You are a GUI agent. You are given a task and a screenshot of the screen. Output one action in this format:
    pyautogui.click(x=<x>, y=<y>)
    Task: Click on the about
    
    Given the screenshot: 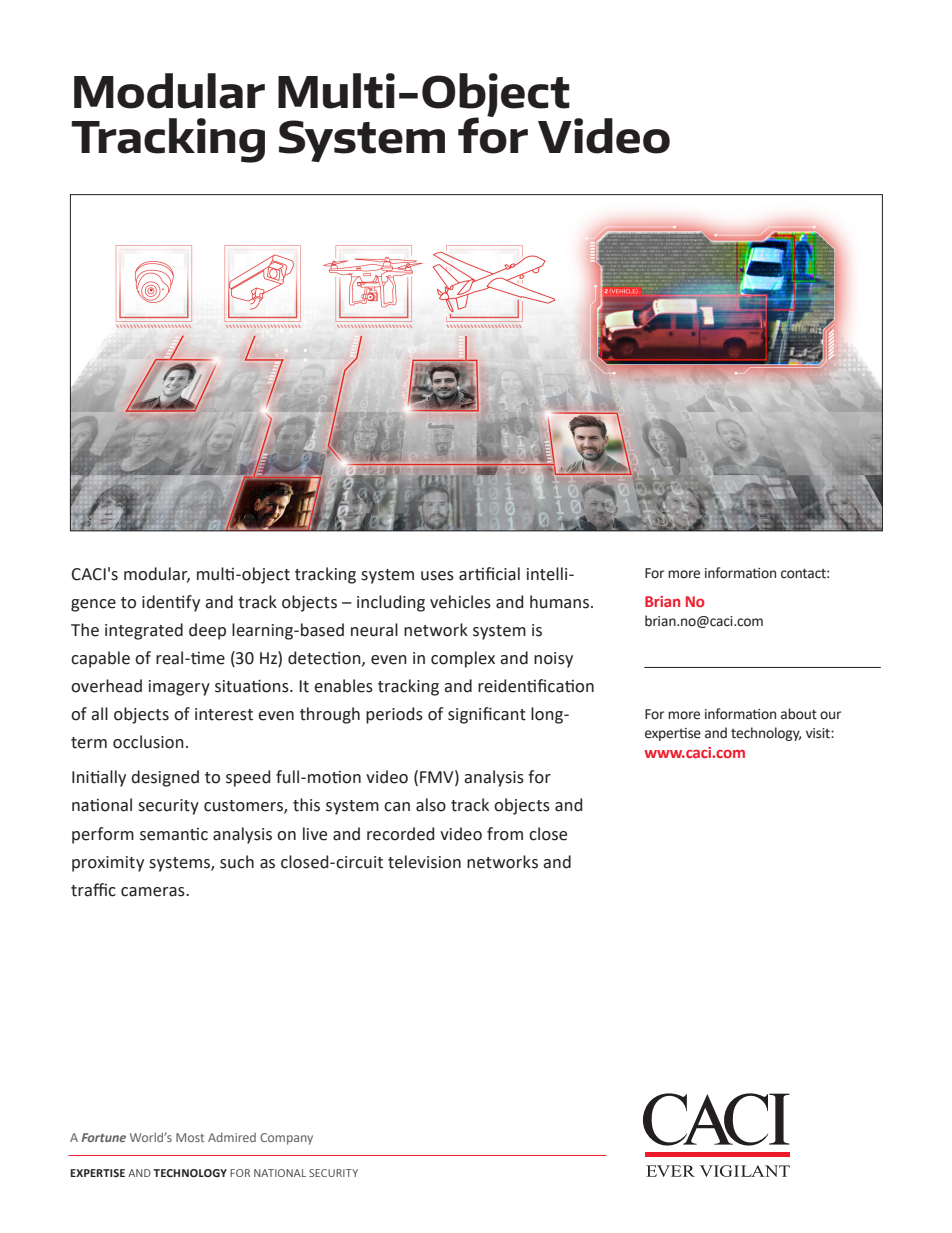 What is the action you would take?
    pyautogui.click(x=799, y=714)
